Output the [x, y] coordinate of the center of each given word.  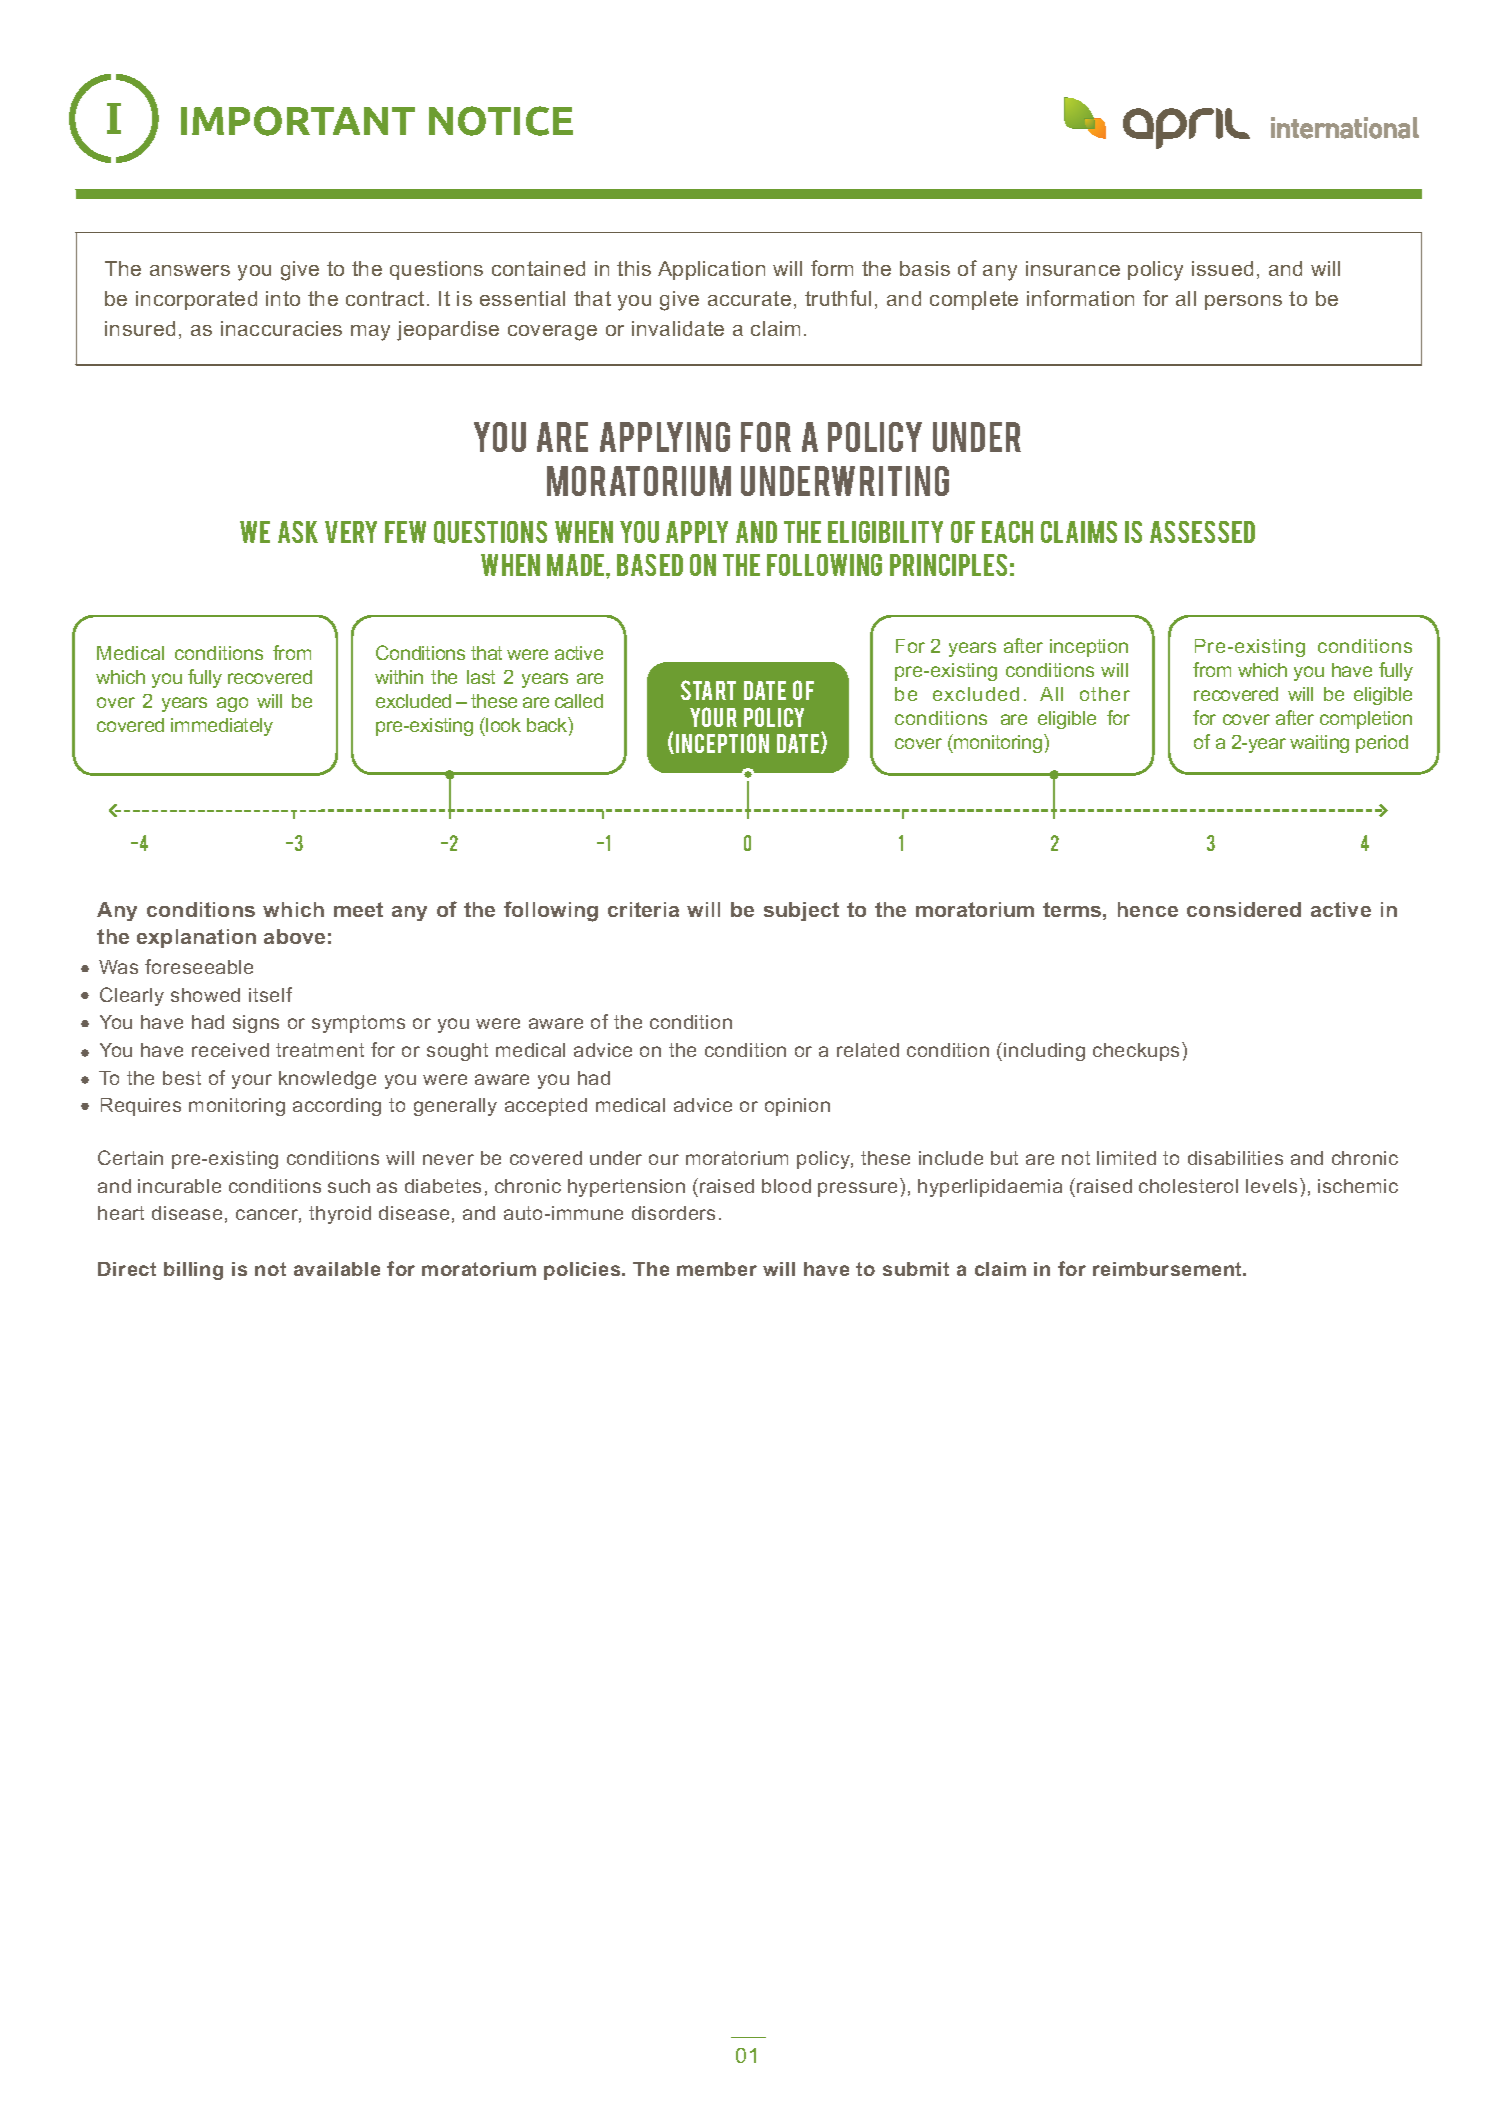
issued [1222, 268]
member [717, 1269]
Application [711, 270]
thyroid [340, 1215]
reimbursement [1169, 1269]
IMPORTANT [298, 121]
